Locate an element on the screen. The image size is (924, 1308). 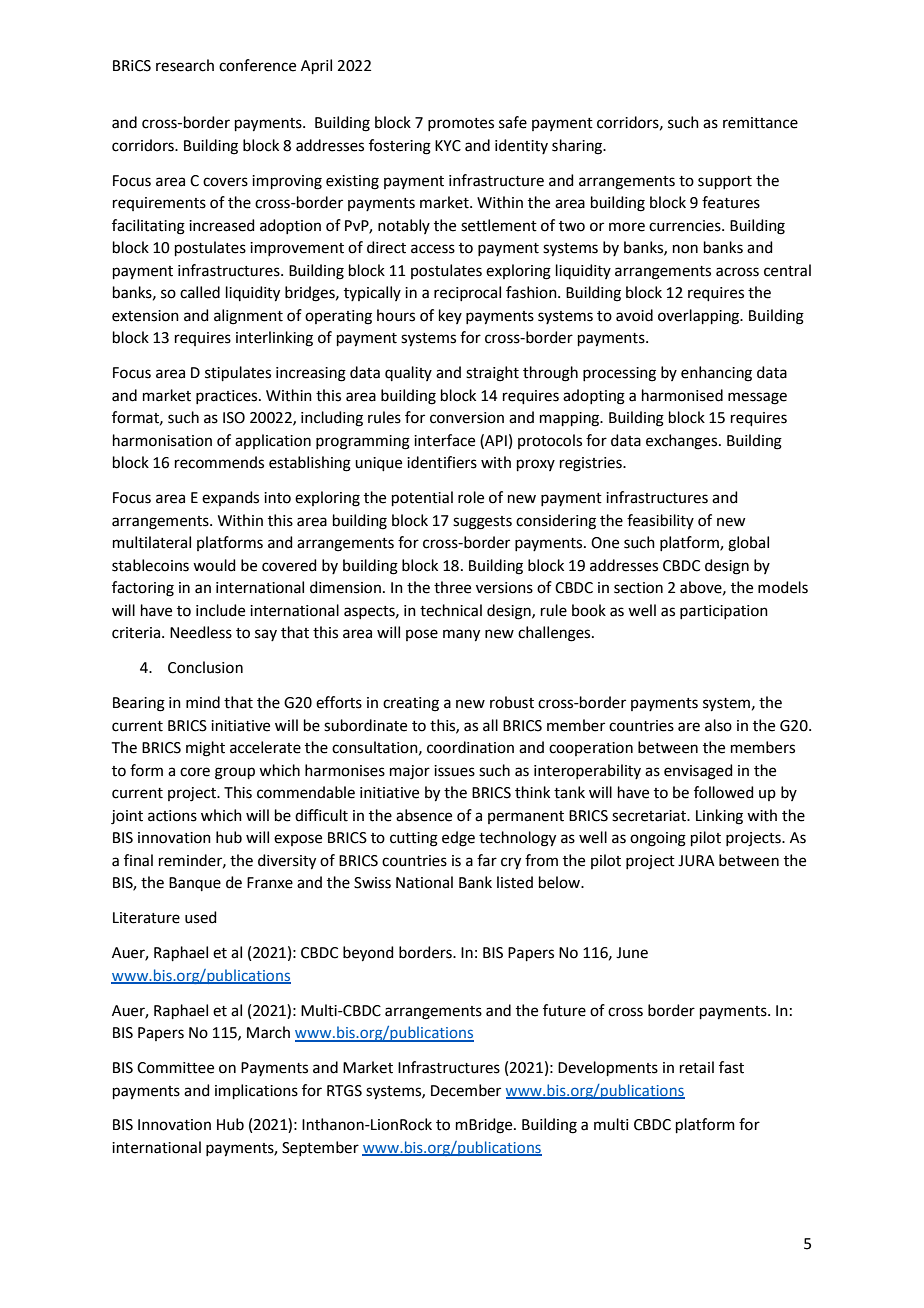
remittance is located at coordinates (760, 123).
